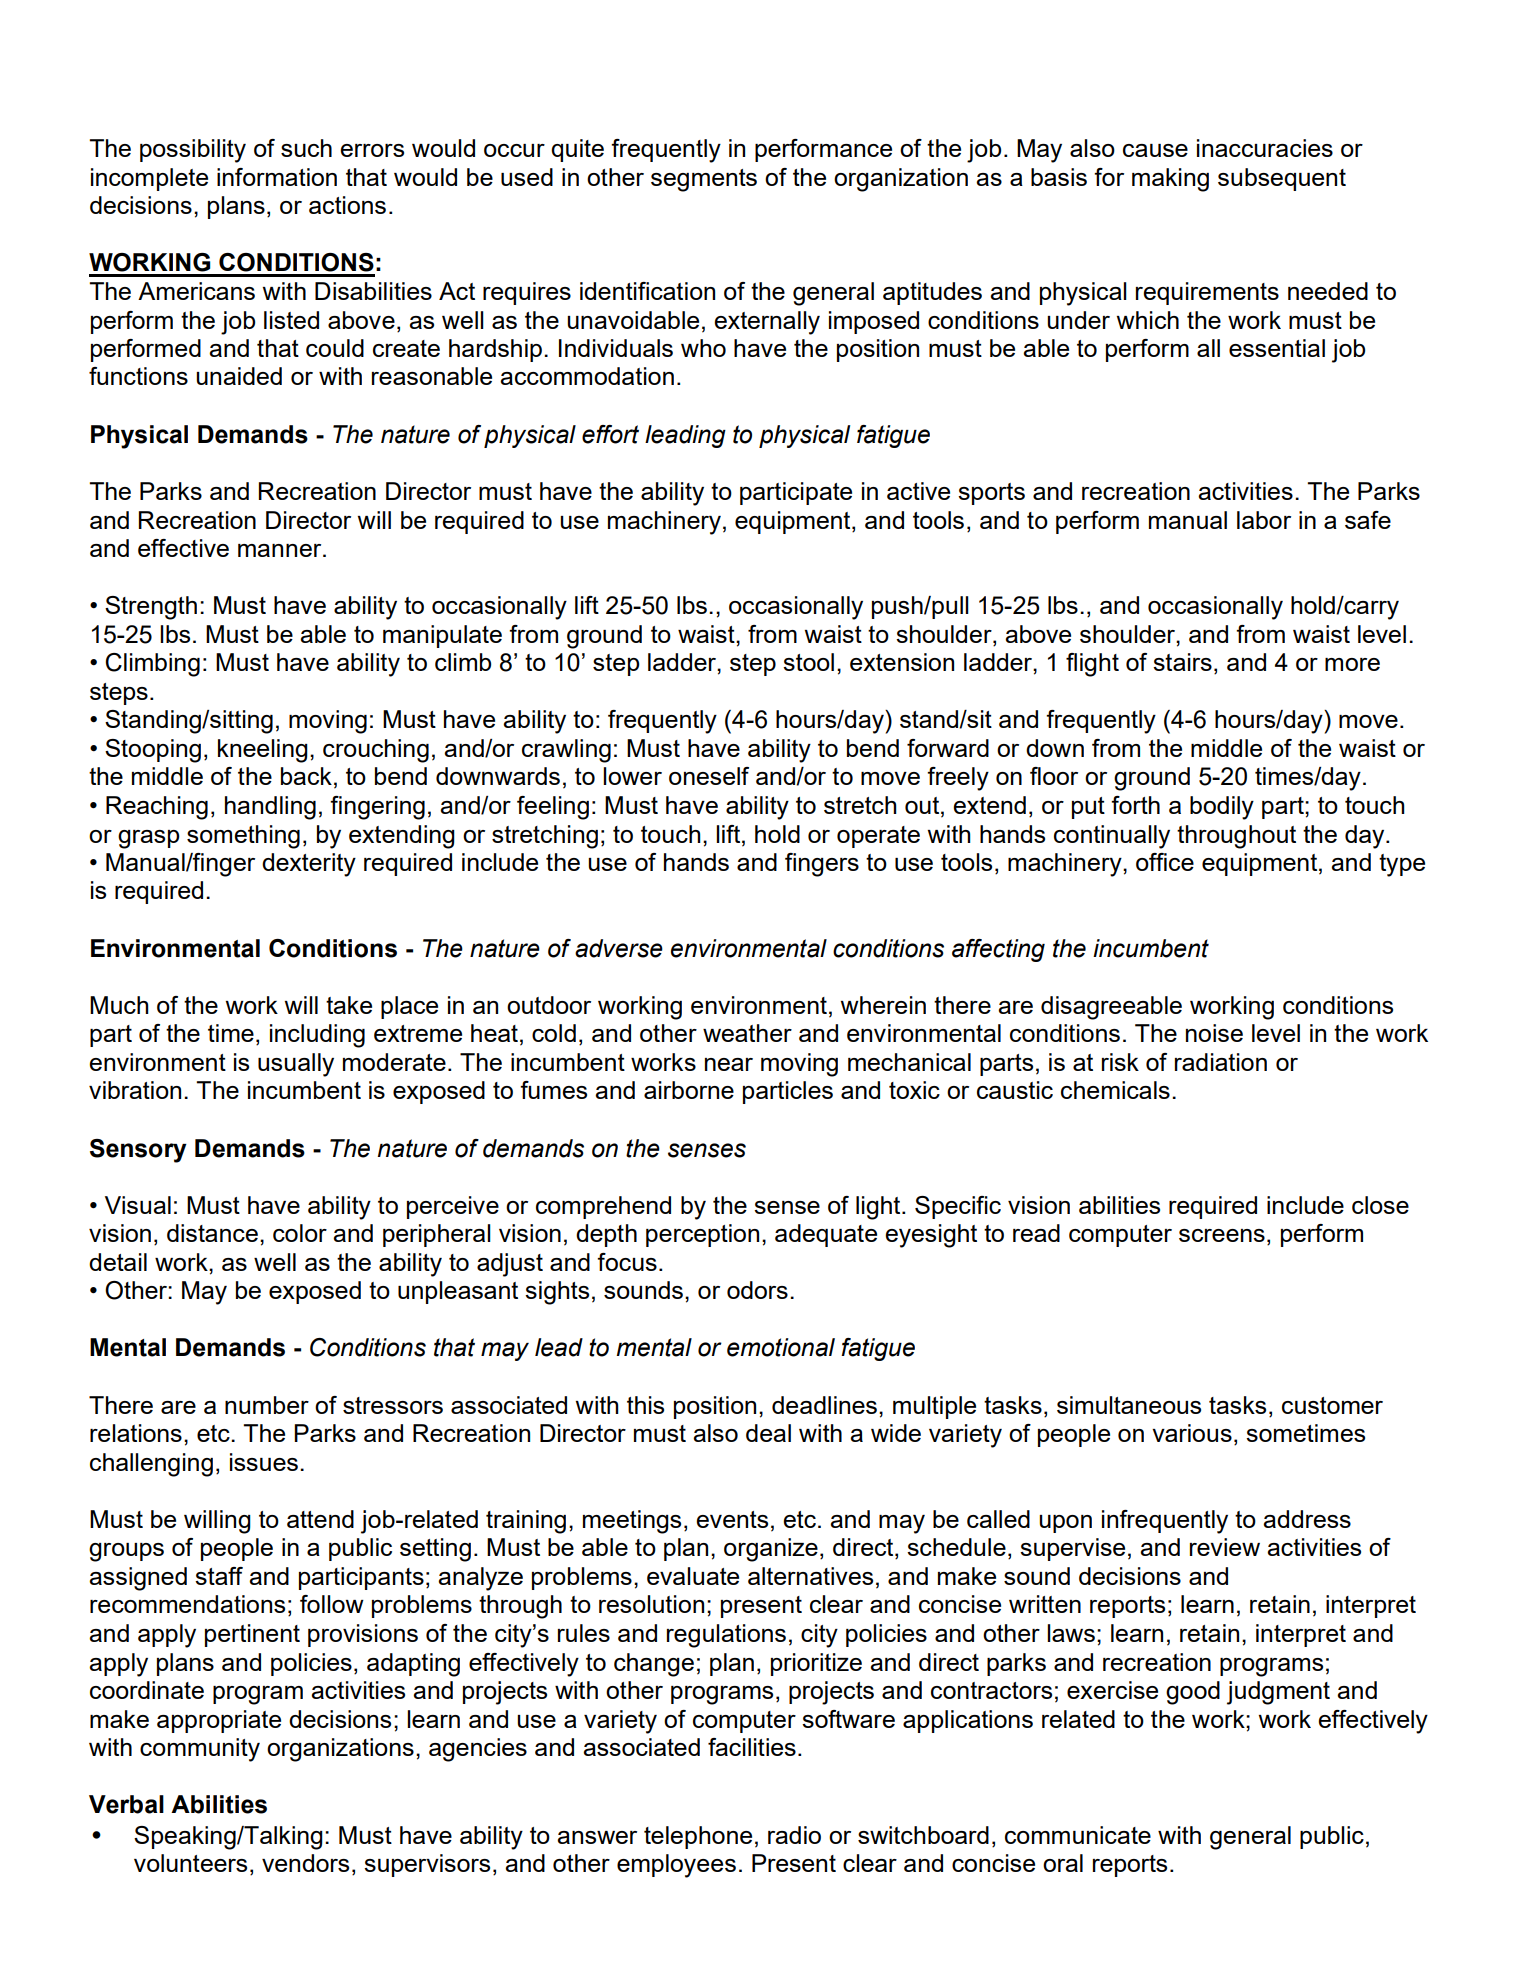 The image size is (1519, 1966). What do you see at coordinates (1282, 179) in the screenshot?
I see `subsequent` at bounding box center [1282, 179].
